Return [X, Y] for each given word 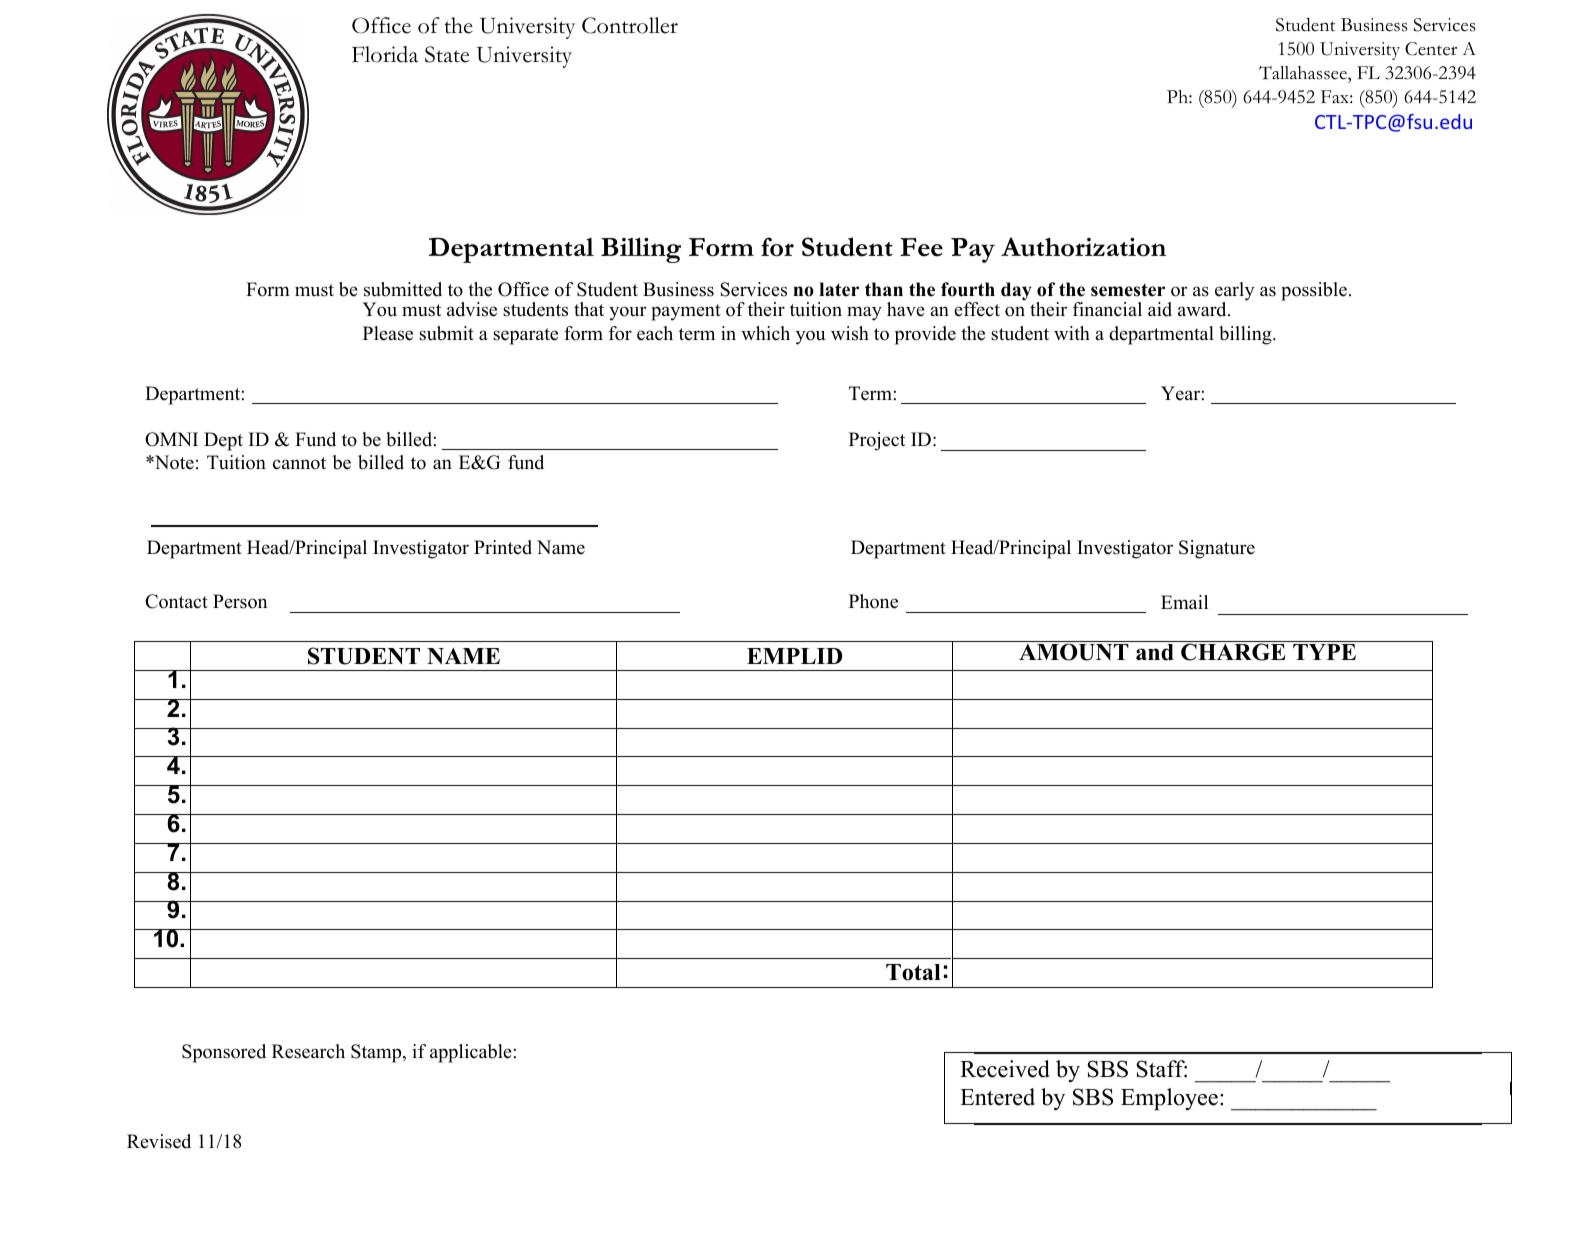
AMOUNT [1074, 652]
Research [308, 1051]
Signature [1217, 549]
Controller [630, 25]
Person [240, 601]
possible [1314, 291]
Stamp [377, 1053]
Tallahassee [1304, 73]
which [765, 333]
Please [388, 333]
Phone [873, 601]
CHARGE [1233, 652]
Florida [385, 54]
